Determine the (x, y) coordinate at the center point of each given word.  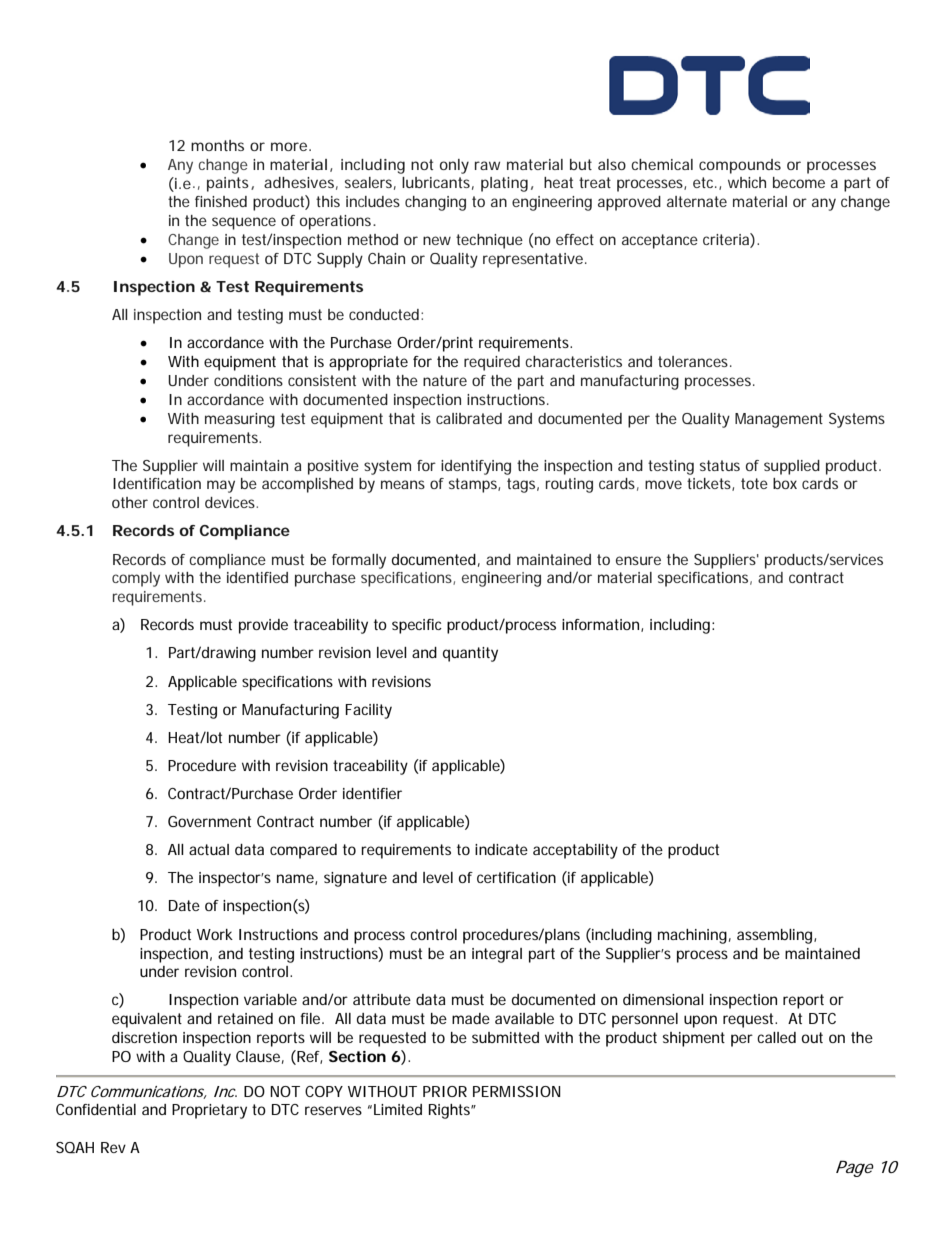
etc (705, 182)
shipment (694, 1039)
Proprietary (209, 1111)
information (602, 625)
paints (229, 184)
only (454, 166)
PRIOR (445, 1091)
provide (263, 626)
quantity (470, 654)
